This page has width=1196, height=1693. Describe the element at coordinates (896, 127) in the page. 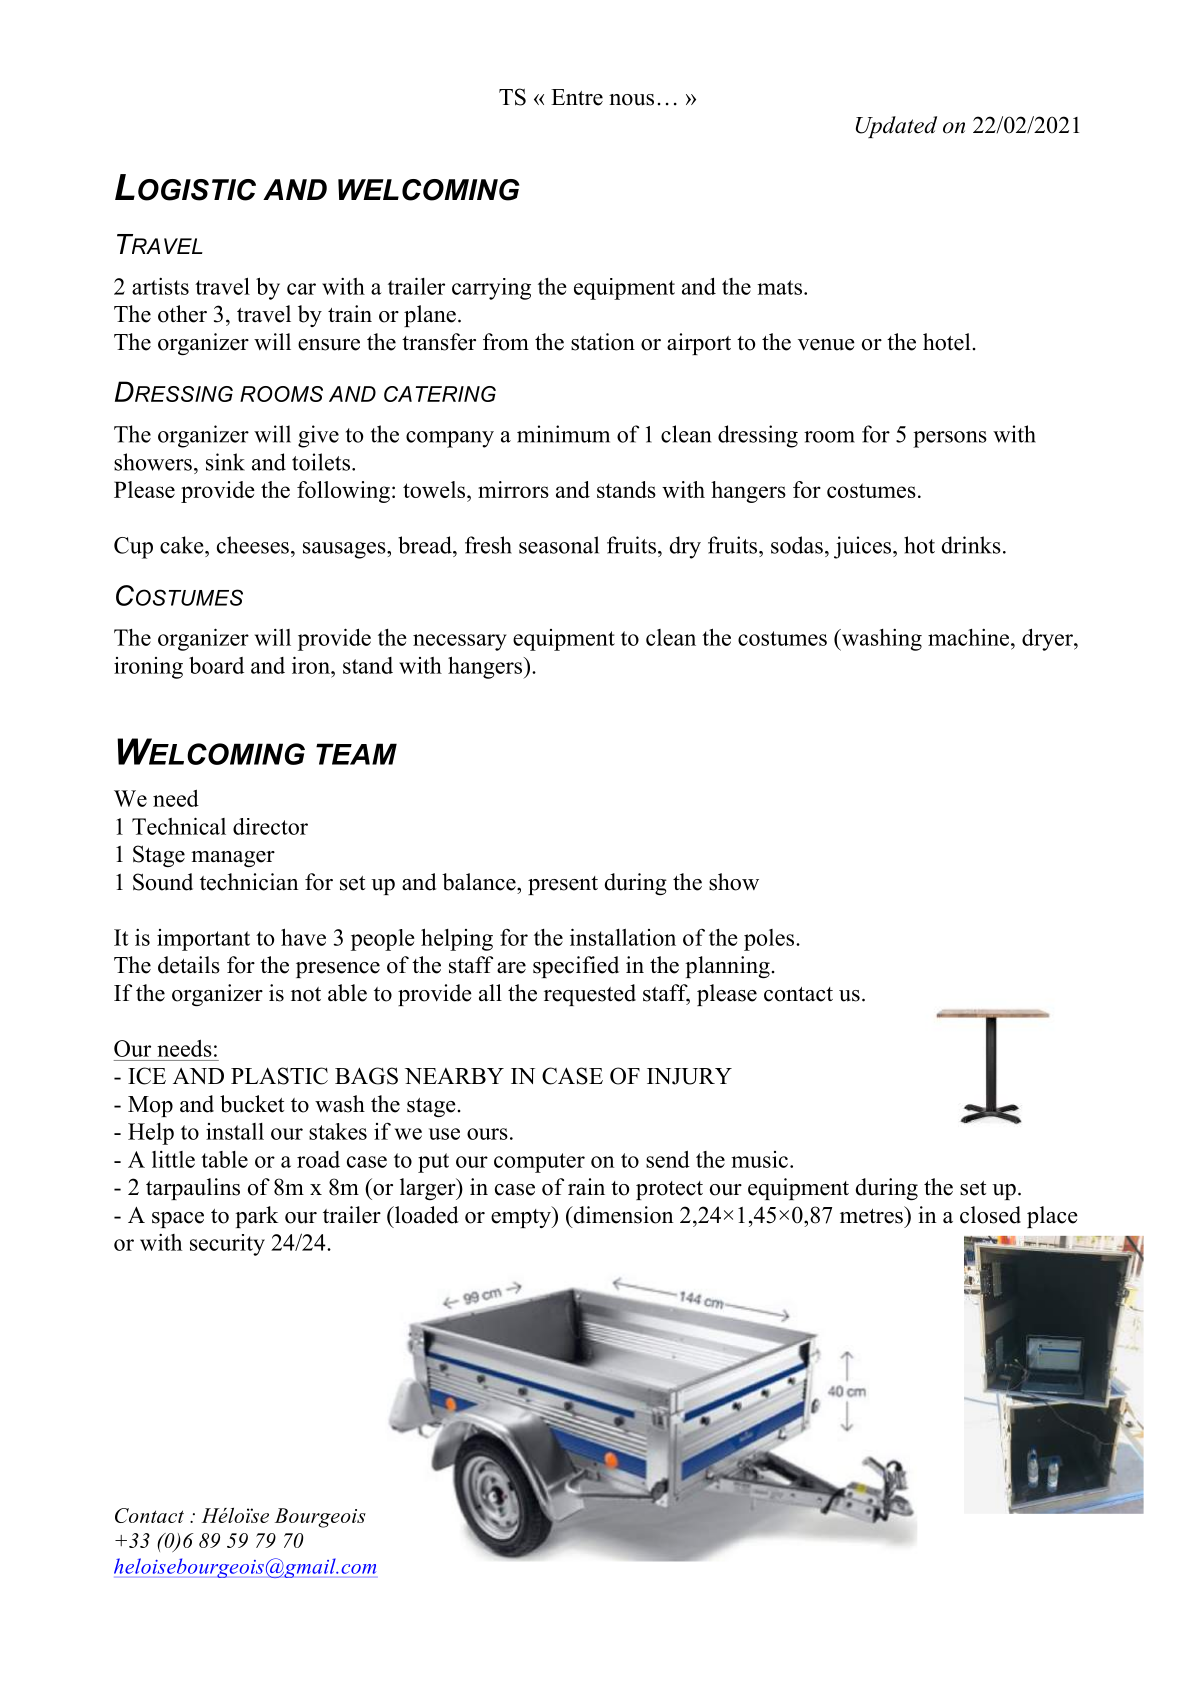

I see `Updated` at that location.
